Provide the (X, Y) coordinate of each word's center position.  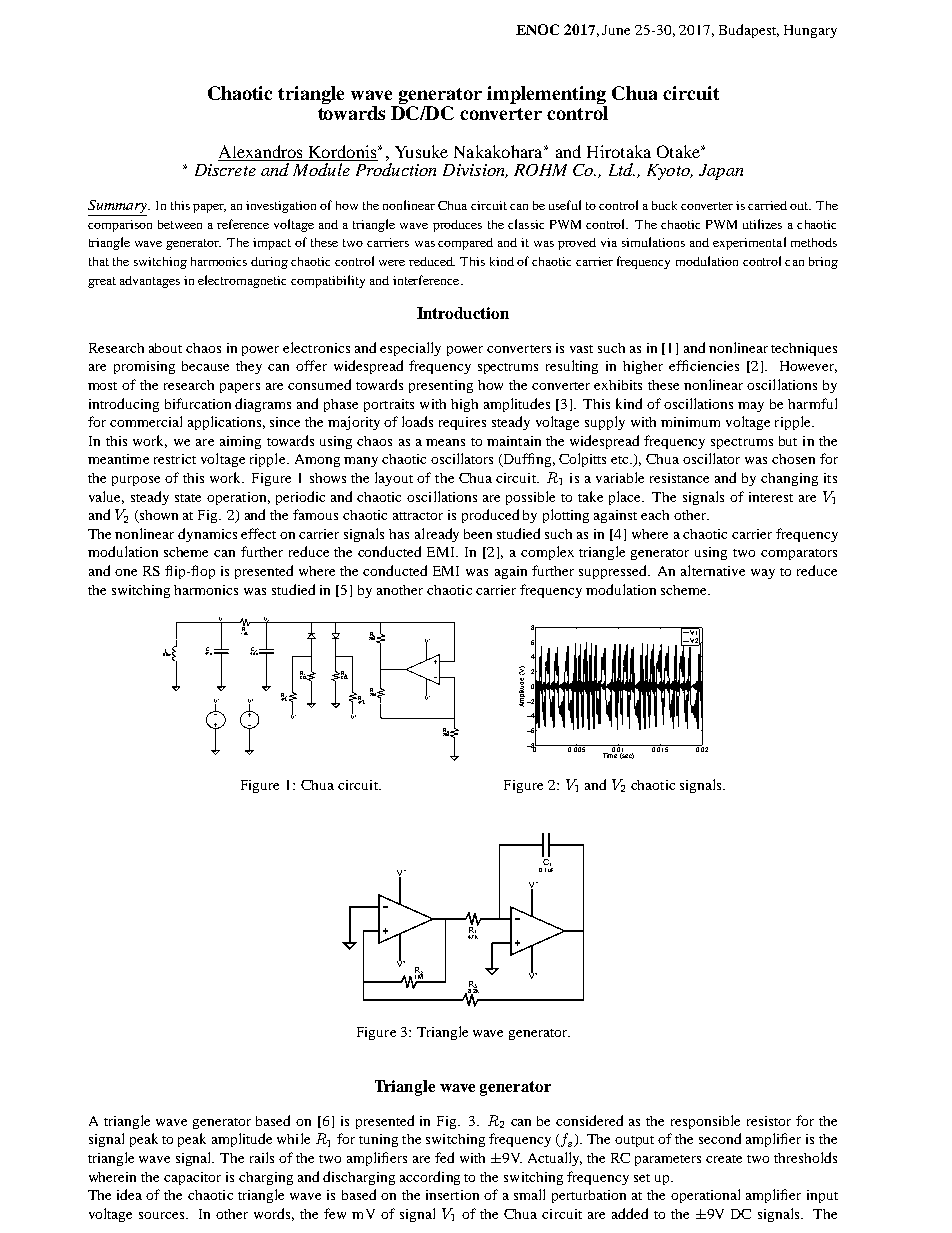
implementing (547, 96)
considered (589, 1120)
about (165, 348)
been (478, 534)
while (293, 1138)
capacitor (192, 1178)
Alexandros (260, 151)
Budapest (749, 31)
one (126, 572)
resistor (769, 1121)
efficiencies (704, 365)
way (763, 574)
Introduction (463, 313)
